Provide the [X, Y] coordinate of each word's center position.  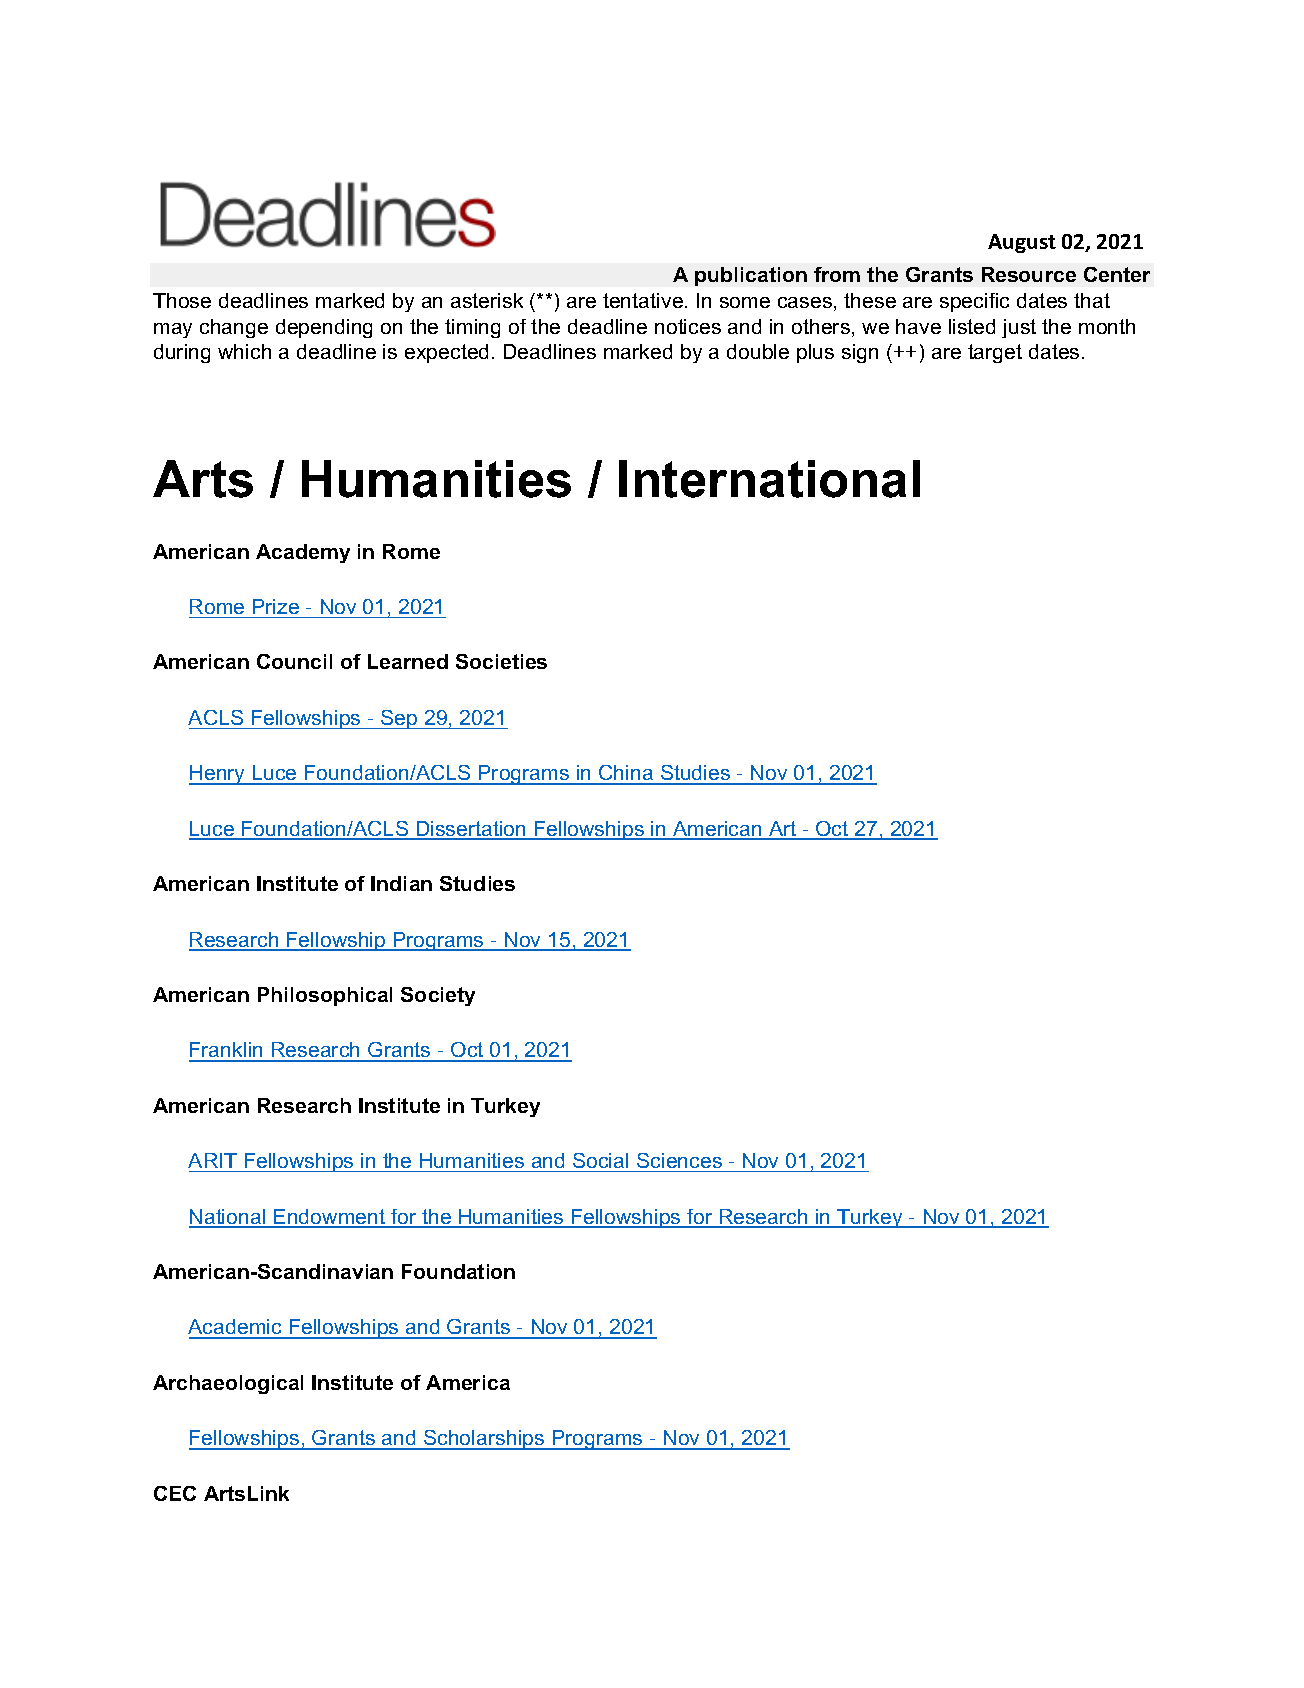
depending [324, 328]
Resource [1029, 274]
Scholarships [484, 1440]
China [626, 774]
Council [294, 661]
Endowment [330, 1218]
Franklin [227, 1051]
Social [600, 1160]
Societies [501, 661]
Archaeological [228, 1384]
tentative [643, 300]
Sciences [679, 1160]
